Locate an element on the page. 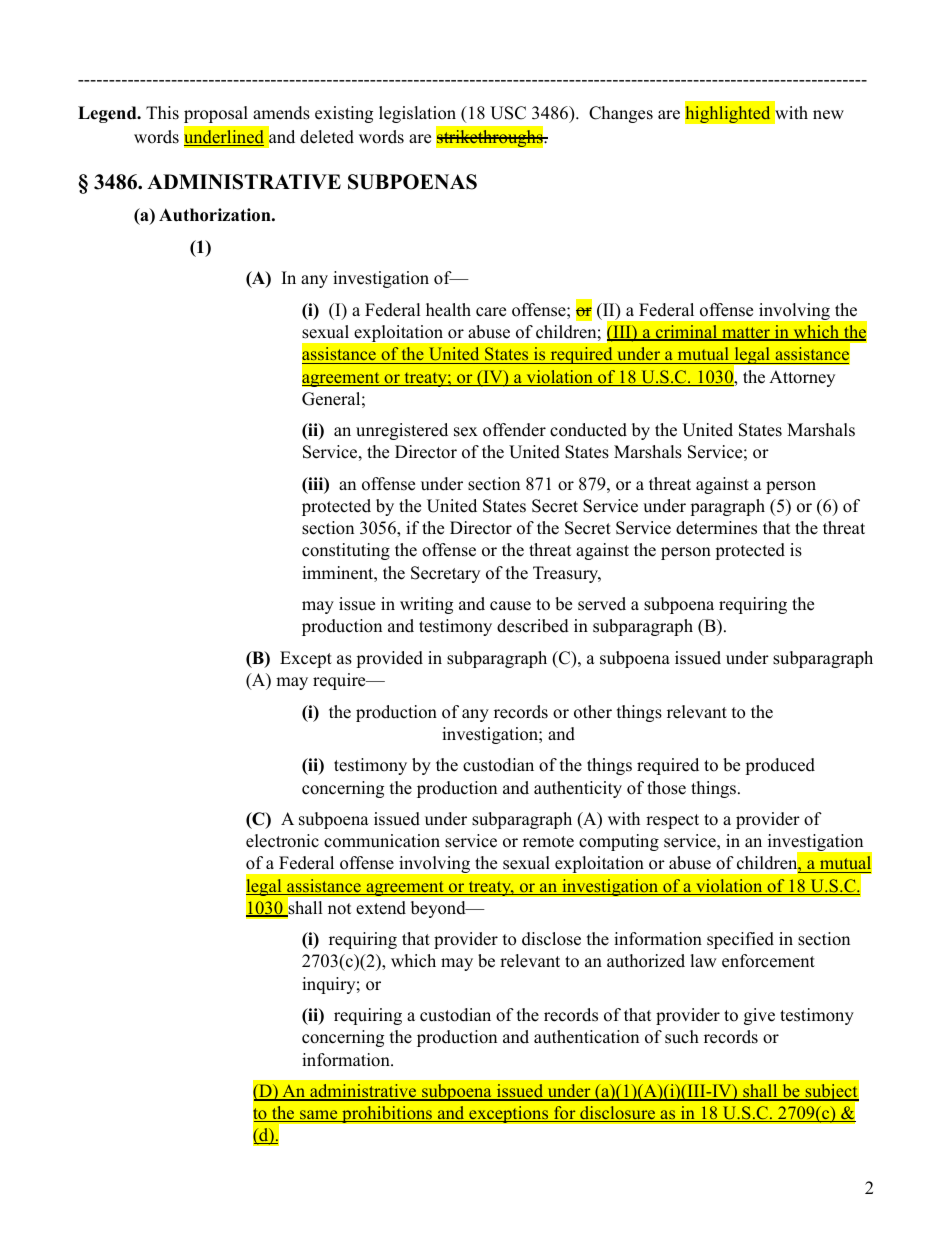  prohibitions is located at coordinates (387, 1114).
